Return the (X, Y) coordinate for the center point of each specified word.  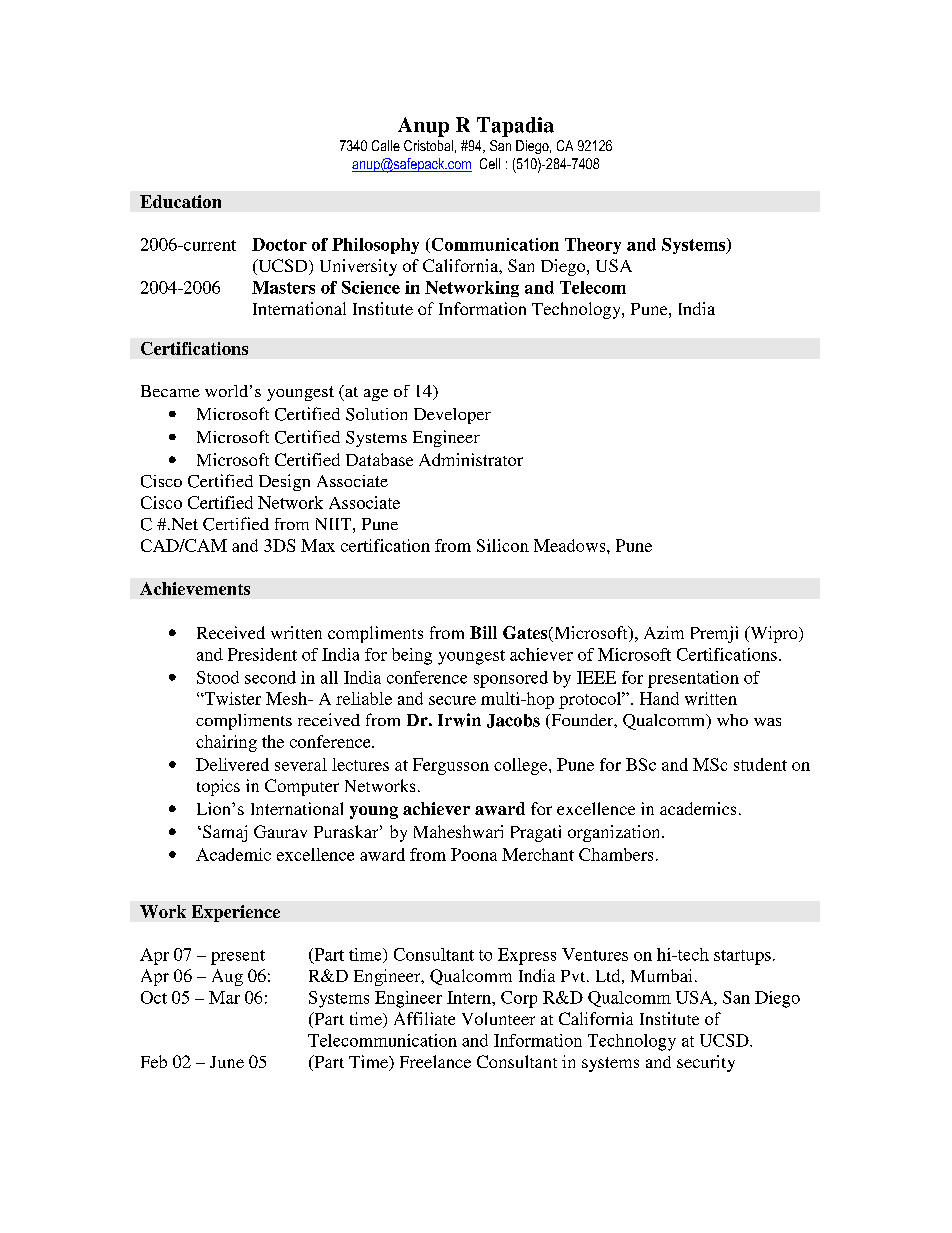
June (227, 1062)
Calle (386, 145)
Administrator (471, 459)
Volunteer (498, 1018)
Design (284, 482)
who (732, 720)
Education (180, 201)
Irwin (459, 720)
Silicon (503, 545)
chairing (226, 743)
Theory (593, 246)
